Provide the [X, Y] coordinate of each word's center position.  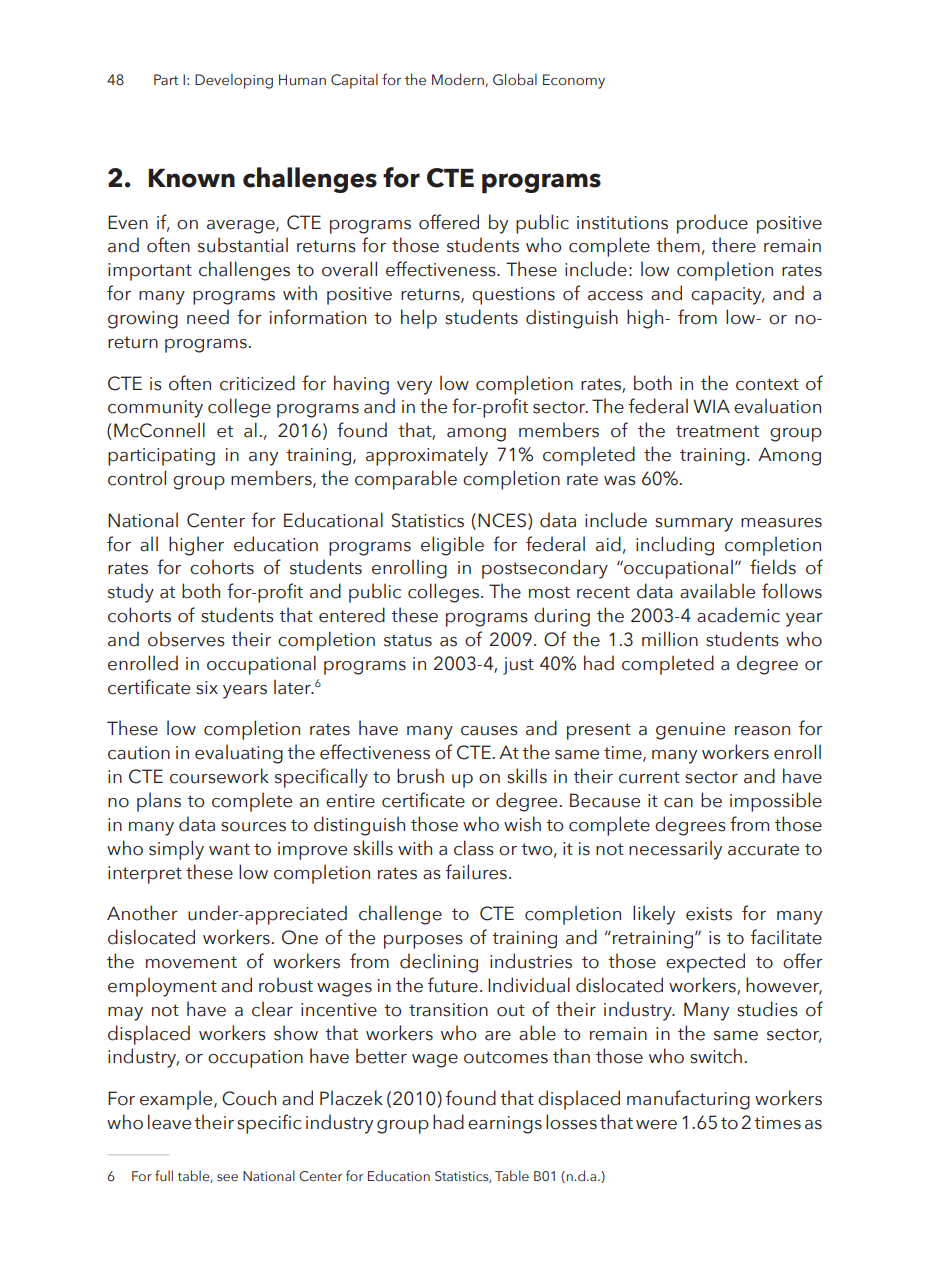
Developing [234, 81]
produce [712, 224]
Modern [459, 80]
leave [169, 1122]
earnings [505, 1125]
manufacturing [688, 1100]
